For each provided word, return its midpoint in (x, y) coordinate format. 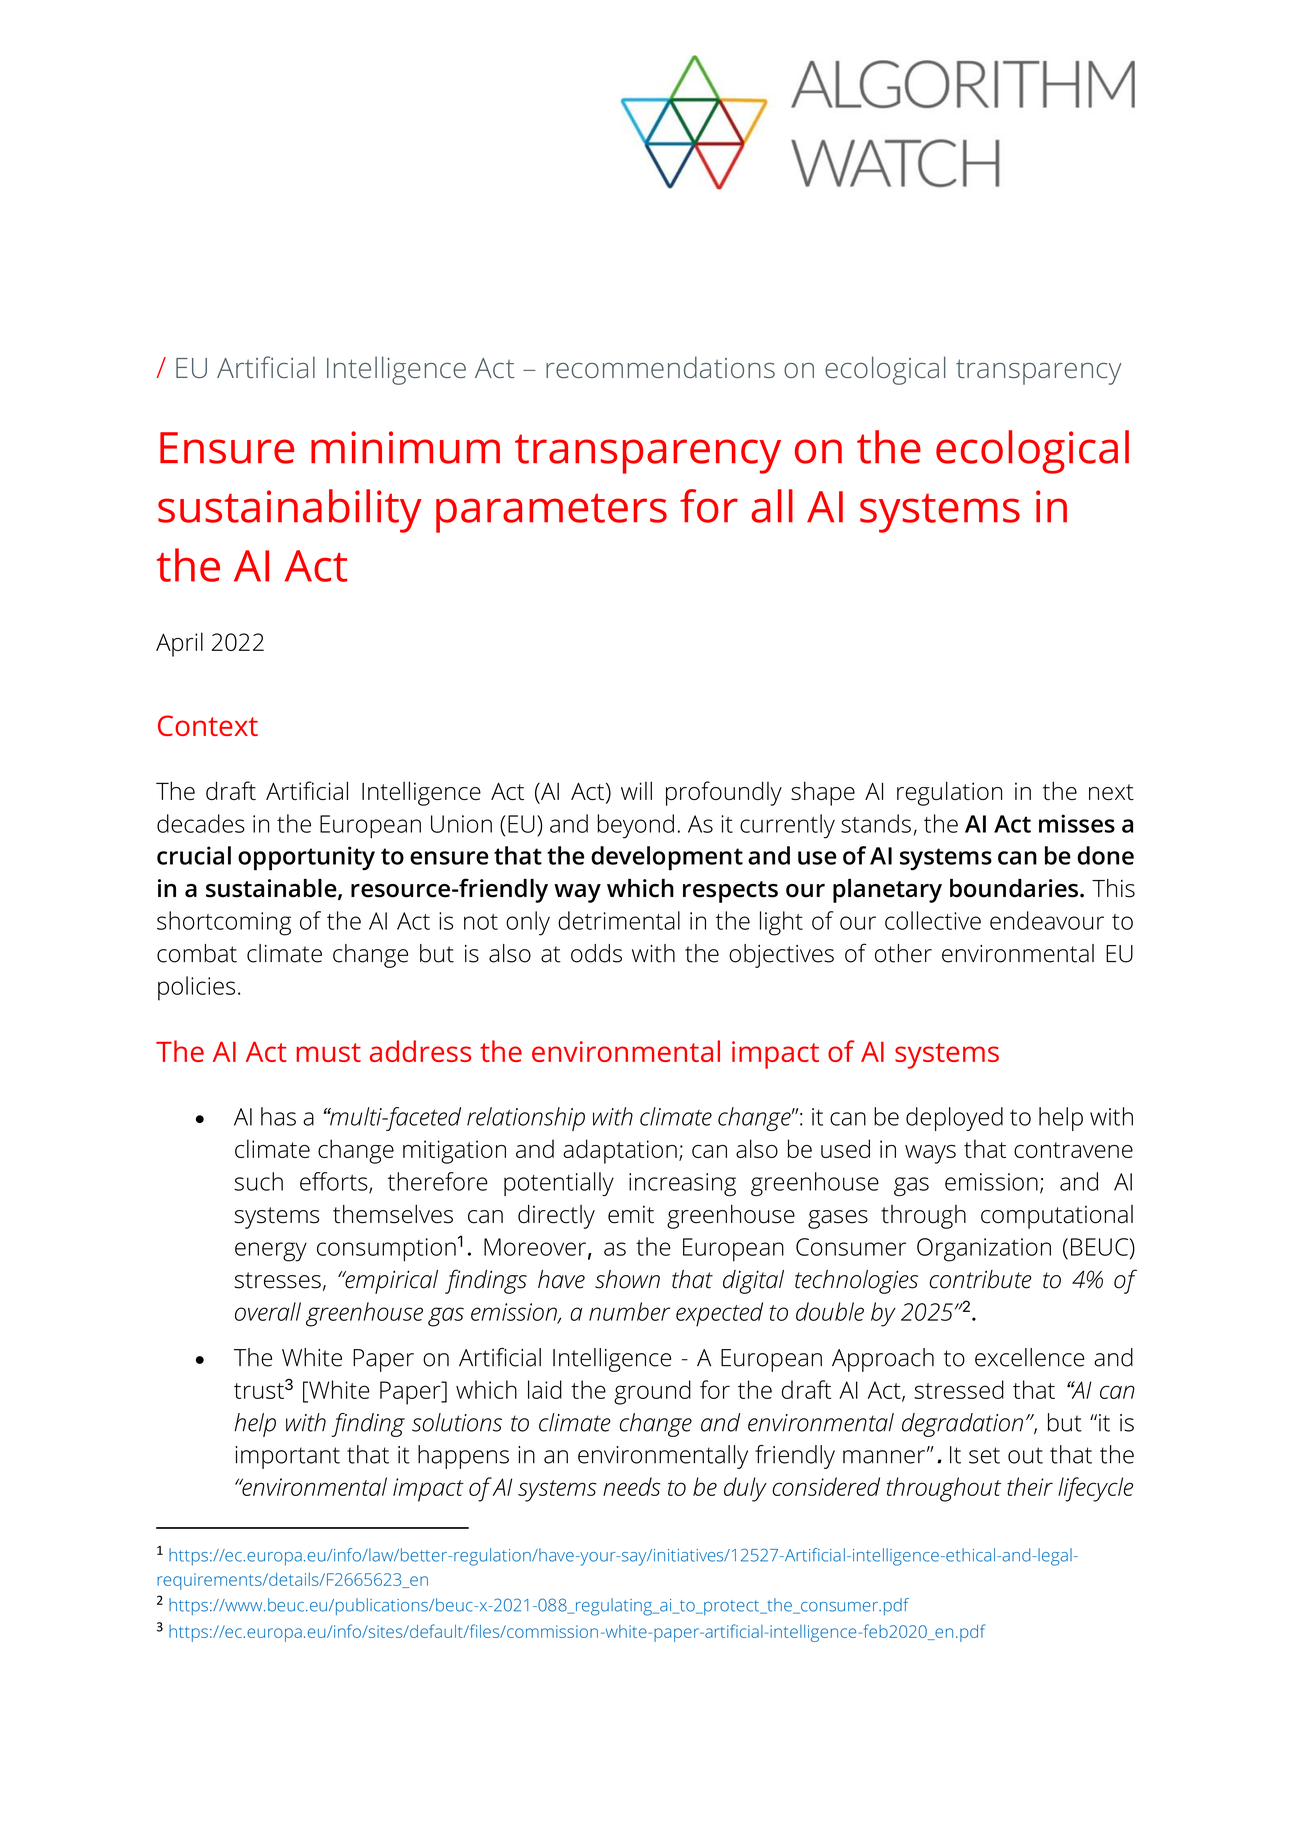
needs (631, 1486)
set (984, 1455)
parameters (551, 513)
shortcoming (224, 923)
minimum (405, 447)
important (288, 1457)
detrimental (619, 920)
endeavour (1047, 920)
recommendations (660, 367)
